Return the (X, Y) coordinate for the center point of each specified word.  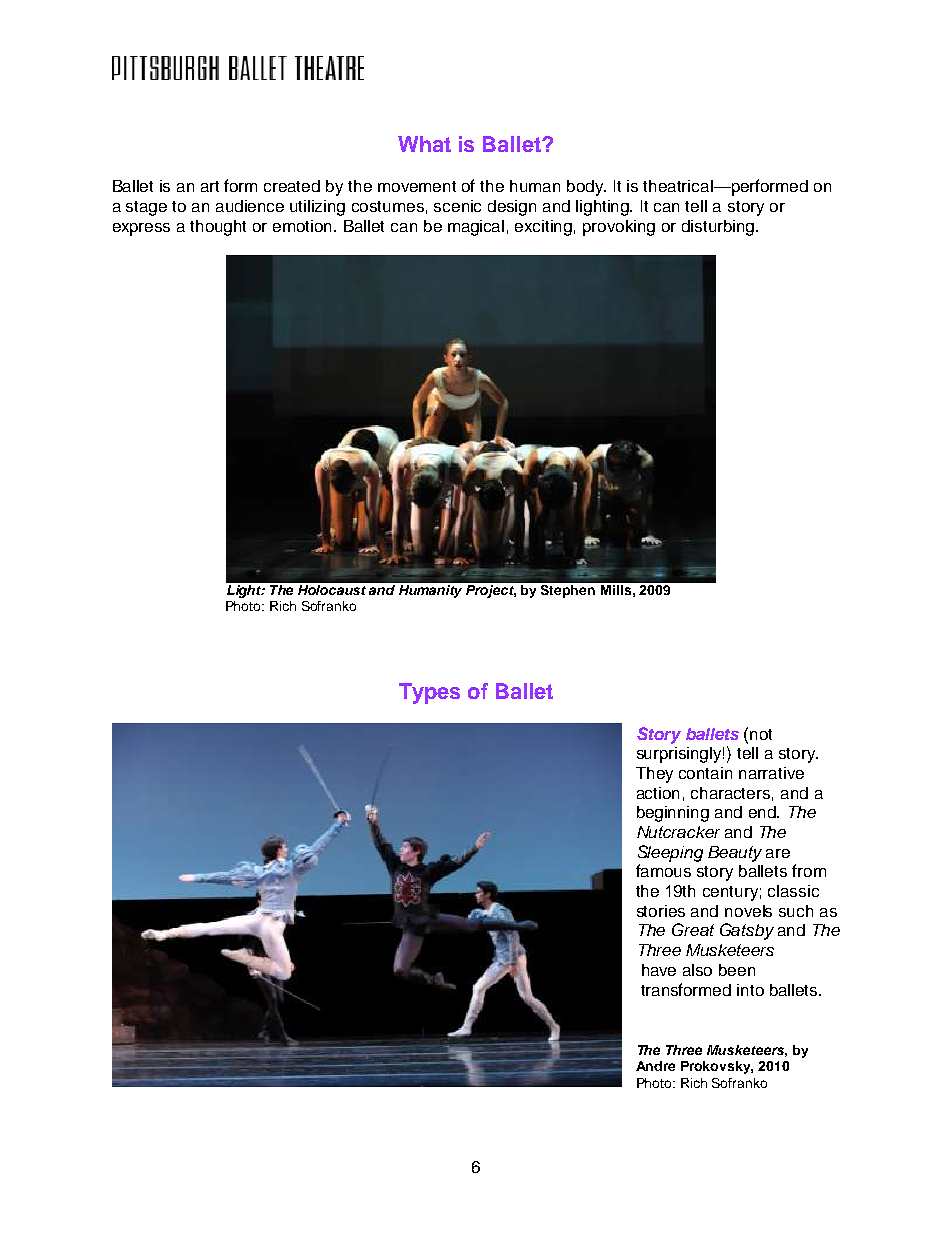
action (658, 793)
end (763, 812)
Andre (655, 1066)
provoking (619, 228)
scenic (457, 206)
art (210, 186)
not (761, 734)
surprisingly (680, 755)
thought (218, 228)
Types (429, 693)
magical (476, 228)
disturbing (719, 228)
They (654, 775)
